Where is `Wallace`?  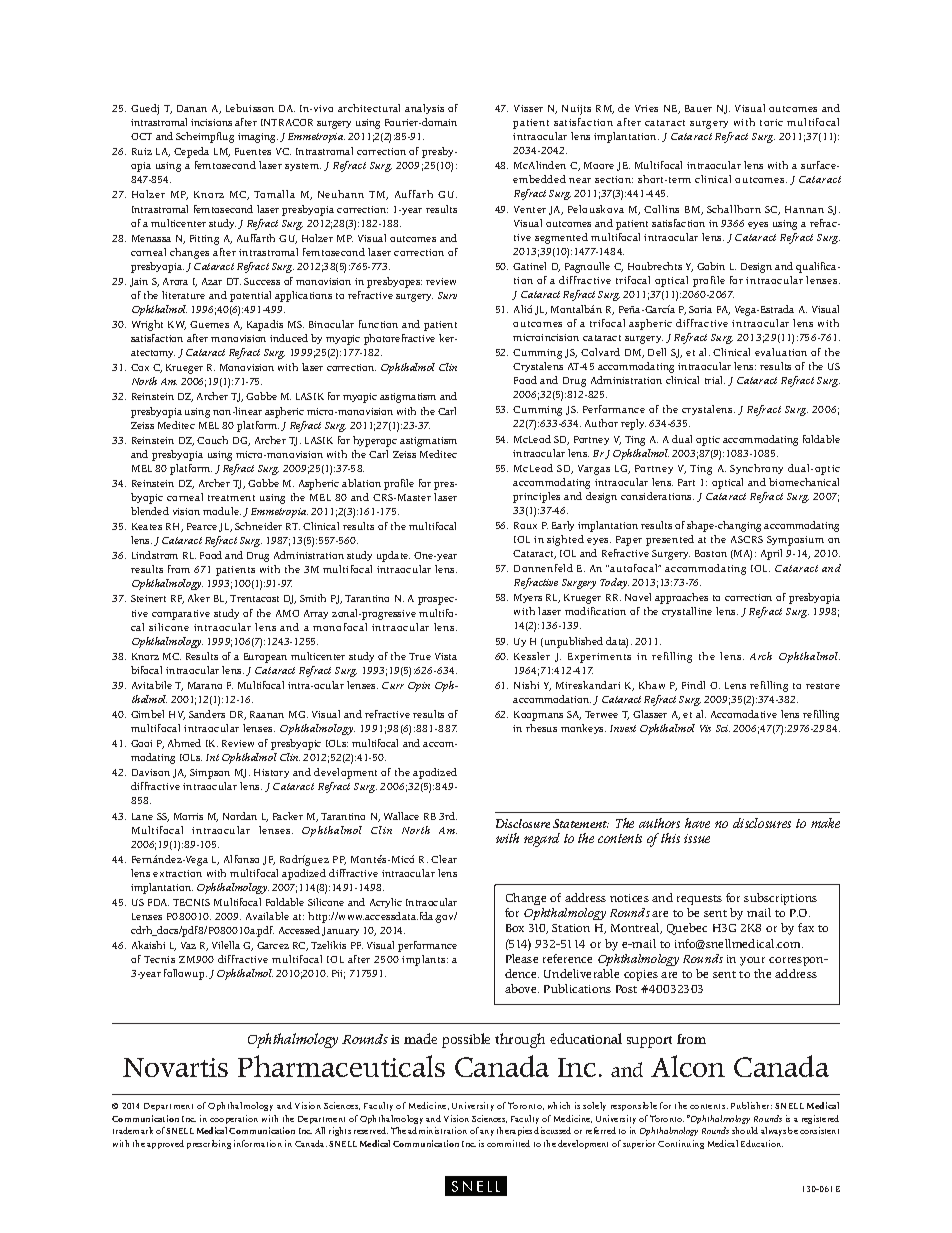
Wallace is located at coordinates (401, 816).
